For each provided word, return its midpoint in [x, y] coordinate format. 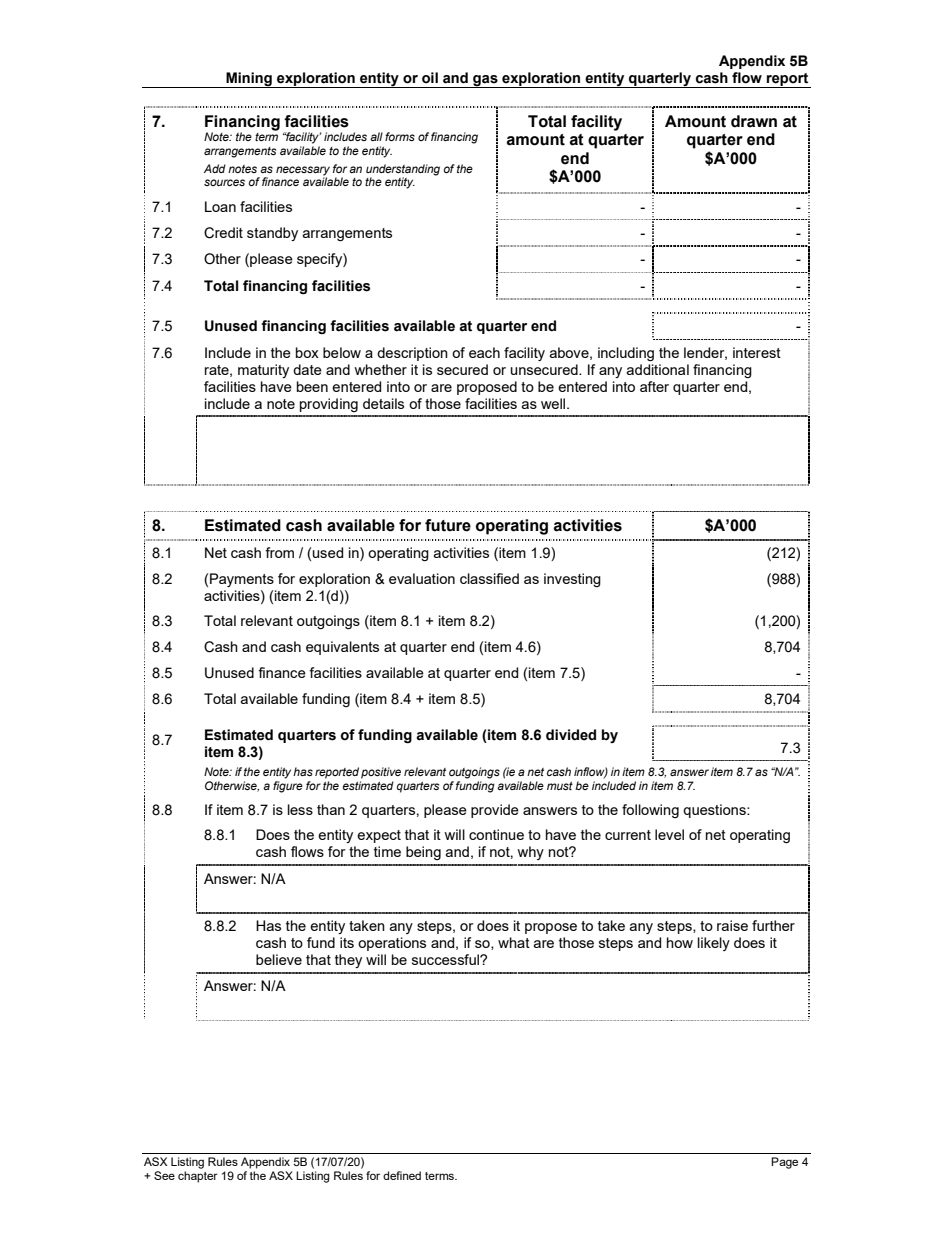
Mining [249, 80]
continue [496, 834]
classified [489, 578]
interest [757, 352]
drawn [754, 121]
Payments [242, 580]
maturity [263, 371]
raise [732, 925]
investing [572, 580]
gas [485, 81]
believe [279, 959]
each [484, 352]
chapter [198, 1177]
